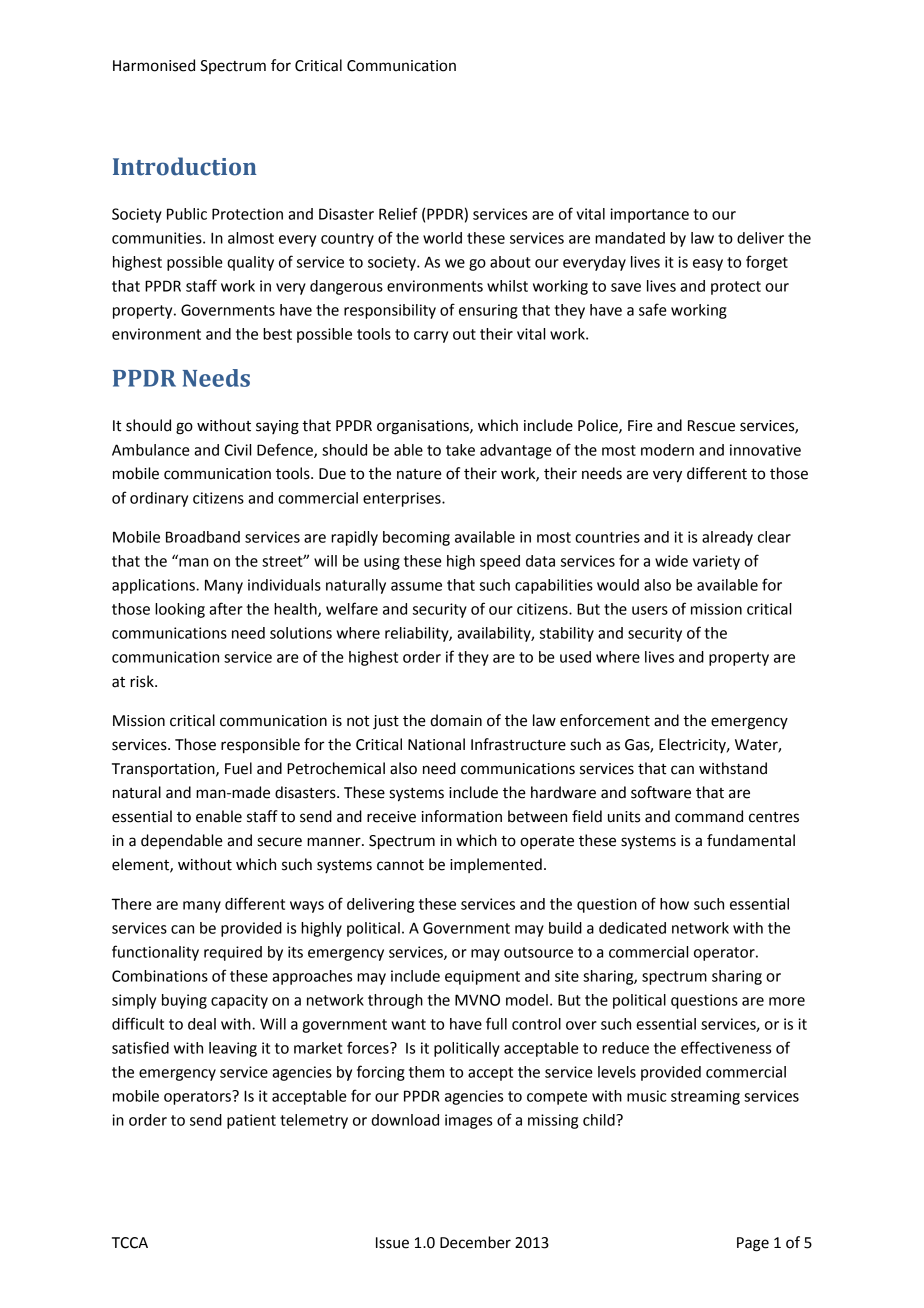 The width and height of the screenshot is (924, 1308). I want to click on Relief, so click(398, 213).
